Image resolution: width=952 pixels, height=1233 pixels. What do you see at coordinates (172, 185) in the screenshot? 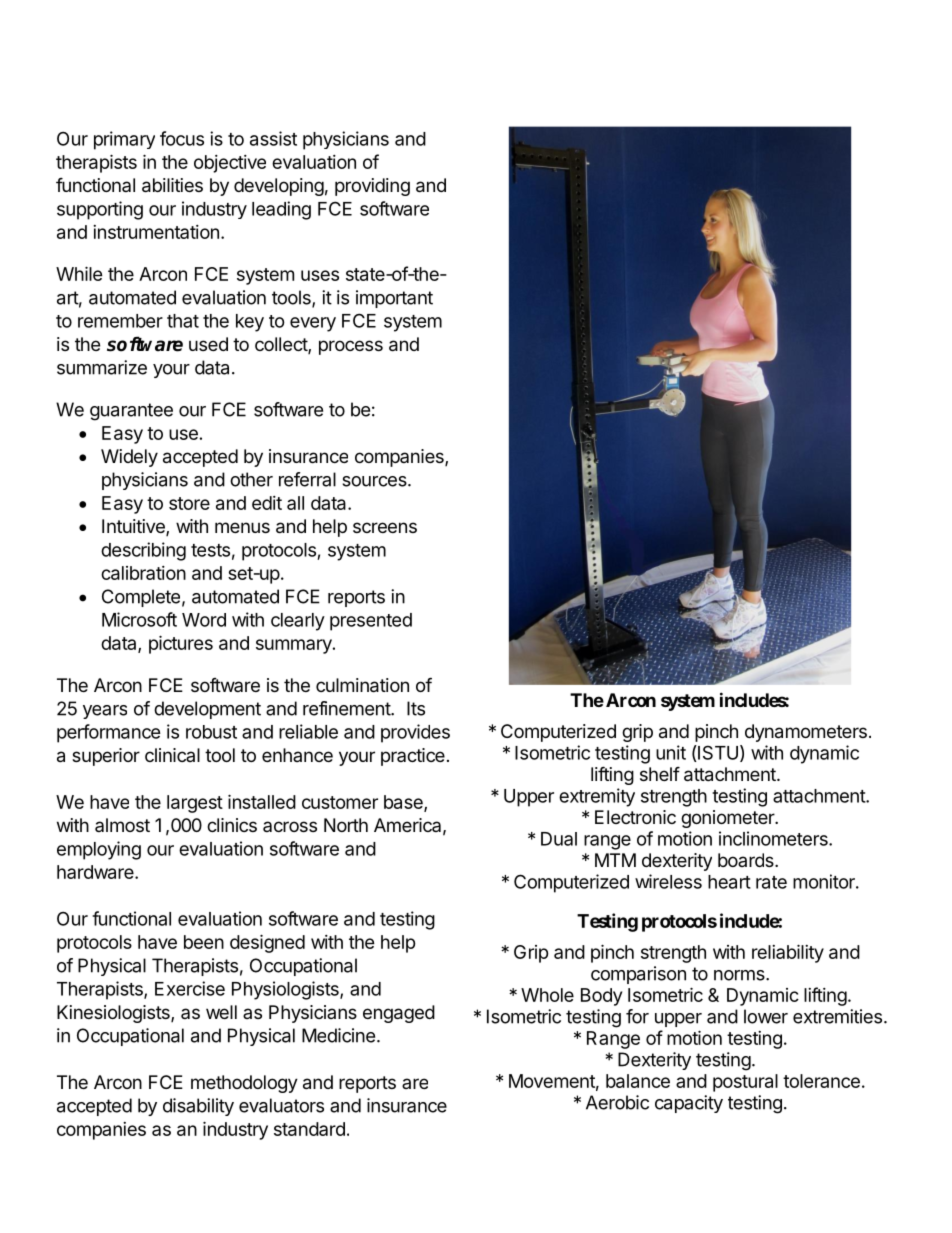
I see `abilities` at bounding box center [172, 185].
